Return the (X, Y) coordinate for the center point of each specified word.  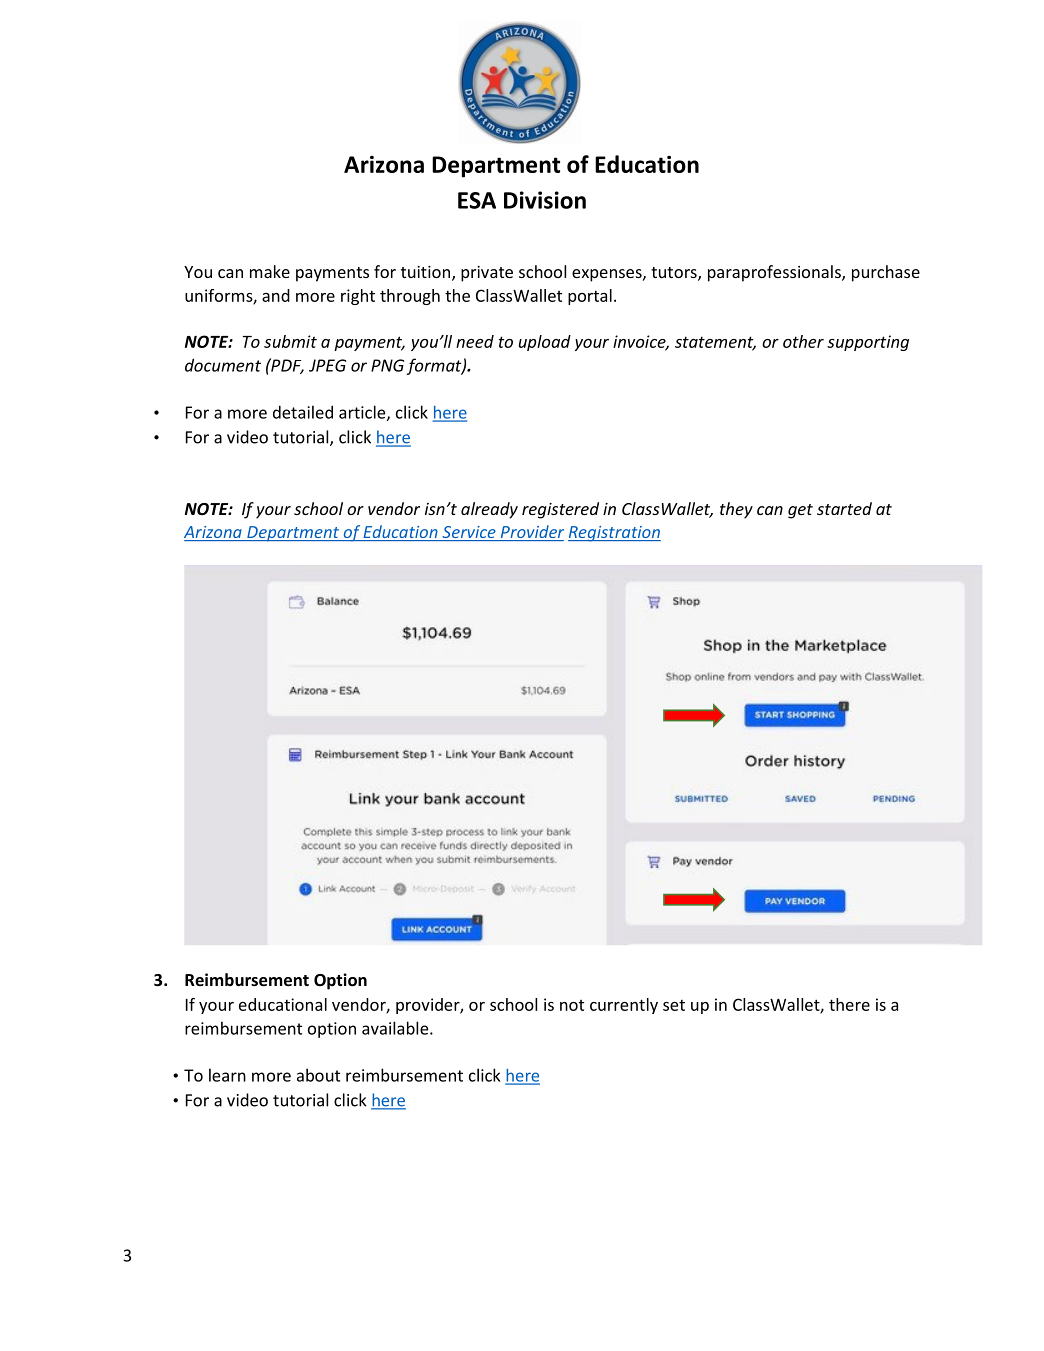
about (318, 1075)
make (270, 271)
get (800, 511)
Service (469, 533)
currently (624, 1006)
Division (545, 200)
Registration (614, 534)
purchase (886, 273)
